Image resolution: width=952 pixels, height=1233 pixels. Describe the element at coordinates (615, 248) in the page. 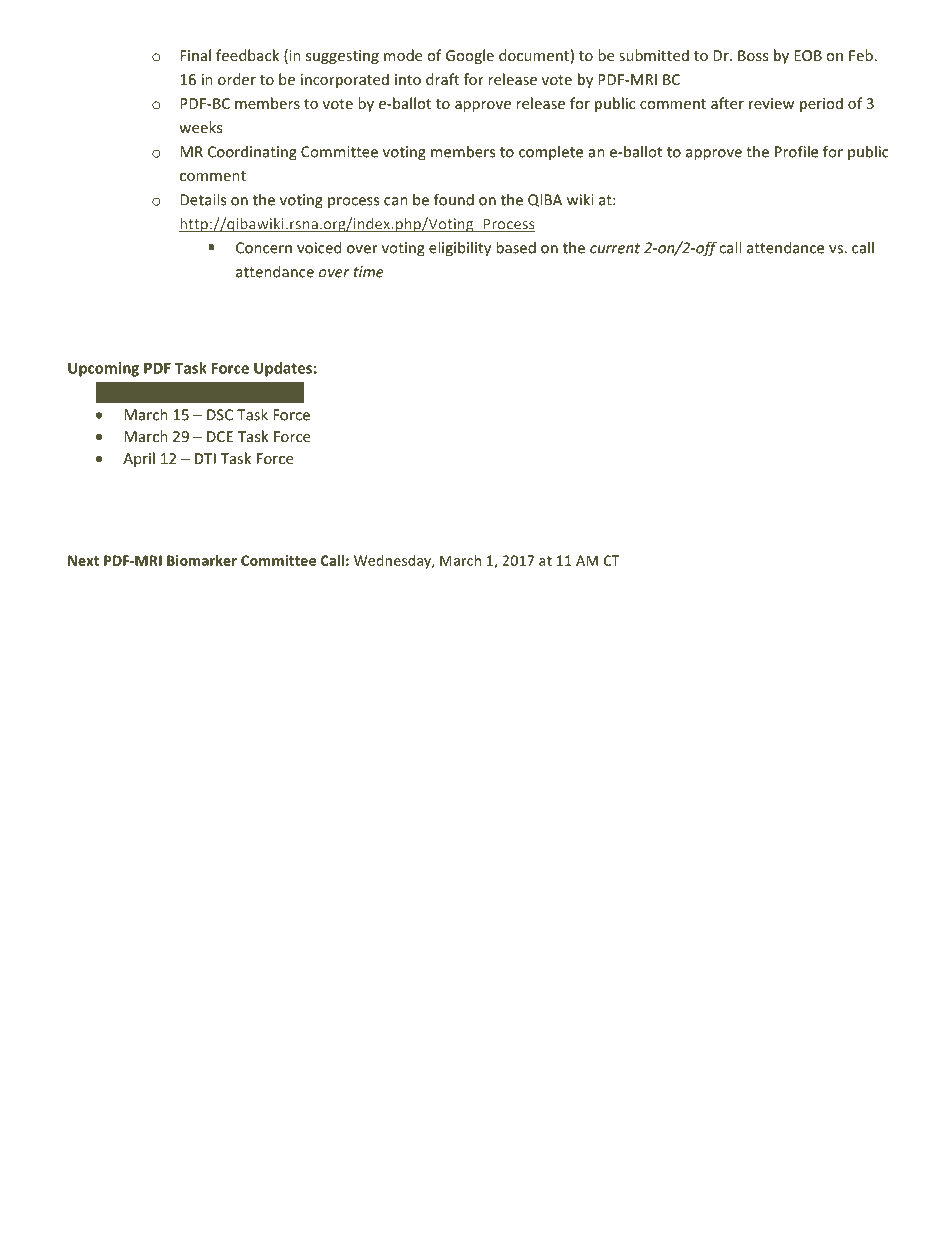

I see `current` at that location.
